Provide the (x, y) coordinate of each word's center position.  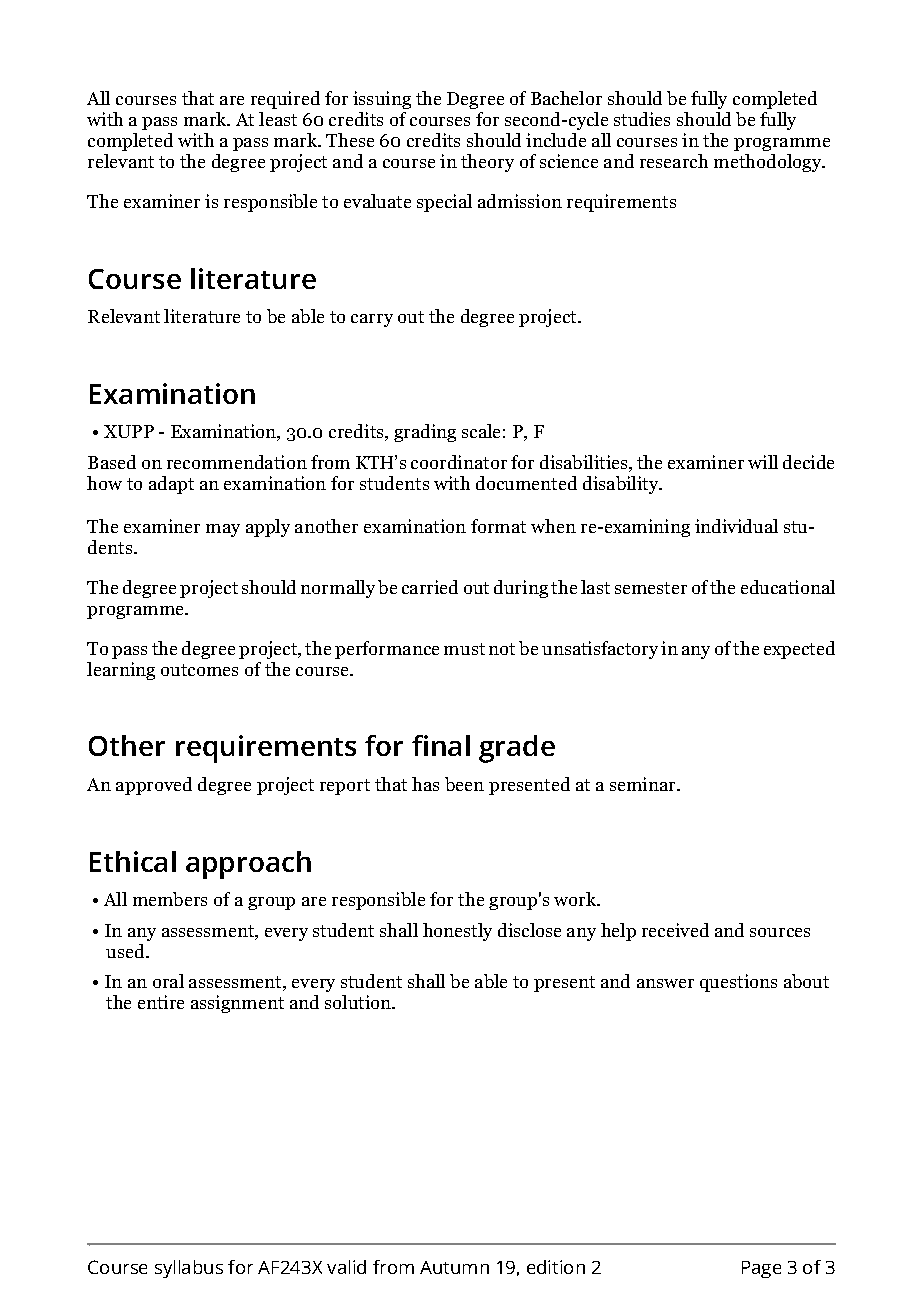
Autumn (454, 1267)
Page (761, 1269)
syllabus (189, 1269)
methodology (768, 163)
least (278, 119)
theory (487, 163)
